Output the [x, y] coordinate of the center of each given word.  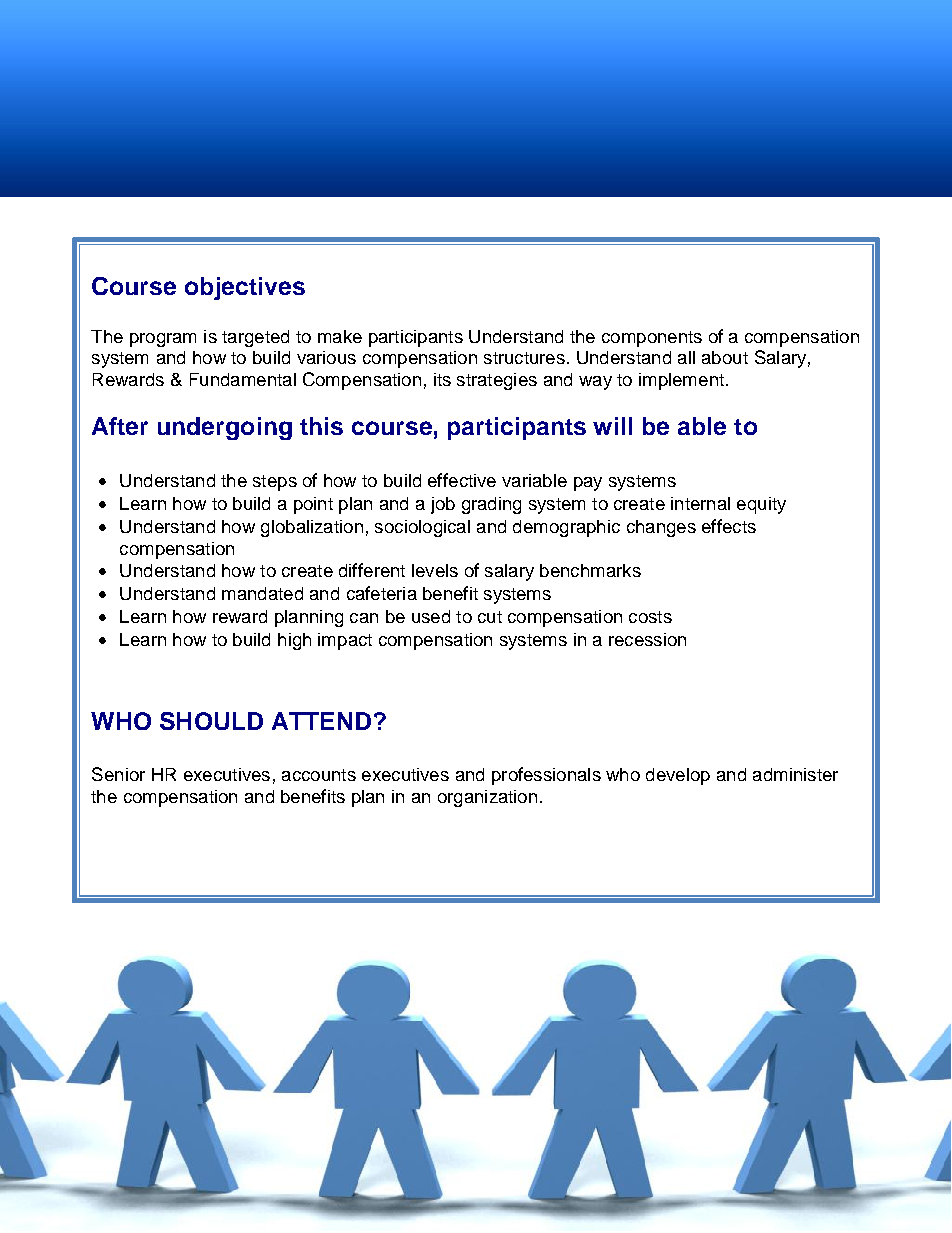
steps [275, 483]
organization [487, 798]
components [652, 339]
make [340, 336]
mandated [262, 593]
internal [700, 503]
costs [650, 617]
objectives [245, 288]
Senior [118, 774]
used [431, 616]
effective [462, 480]
